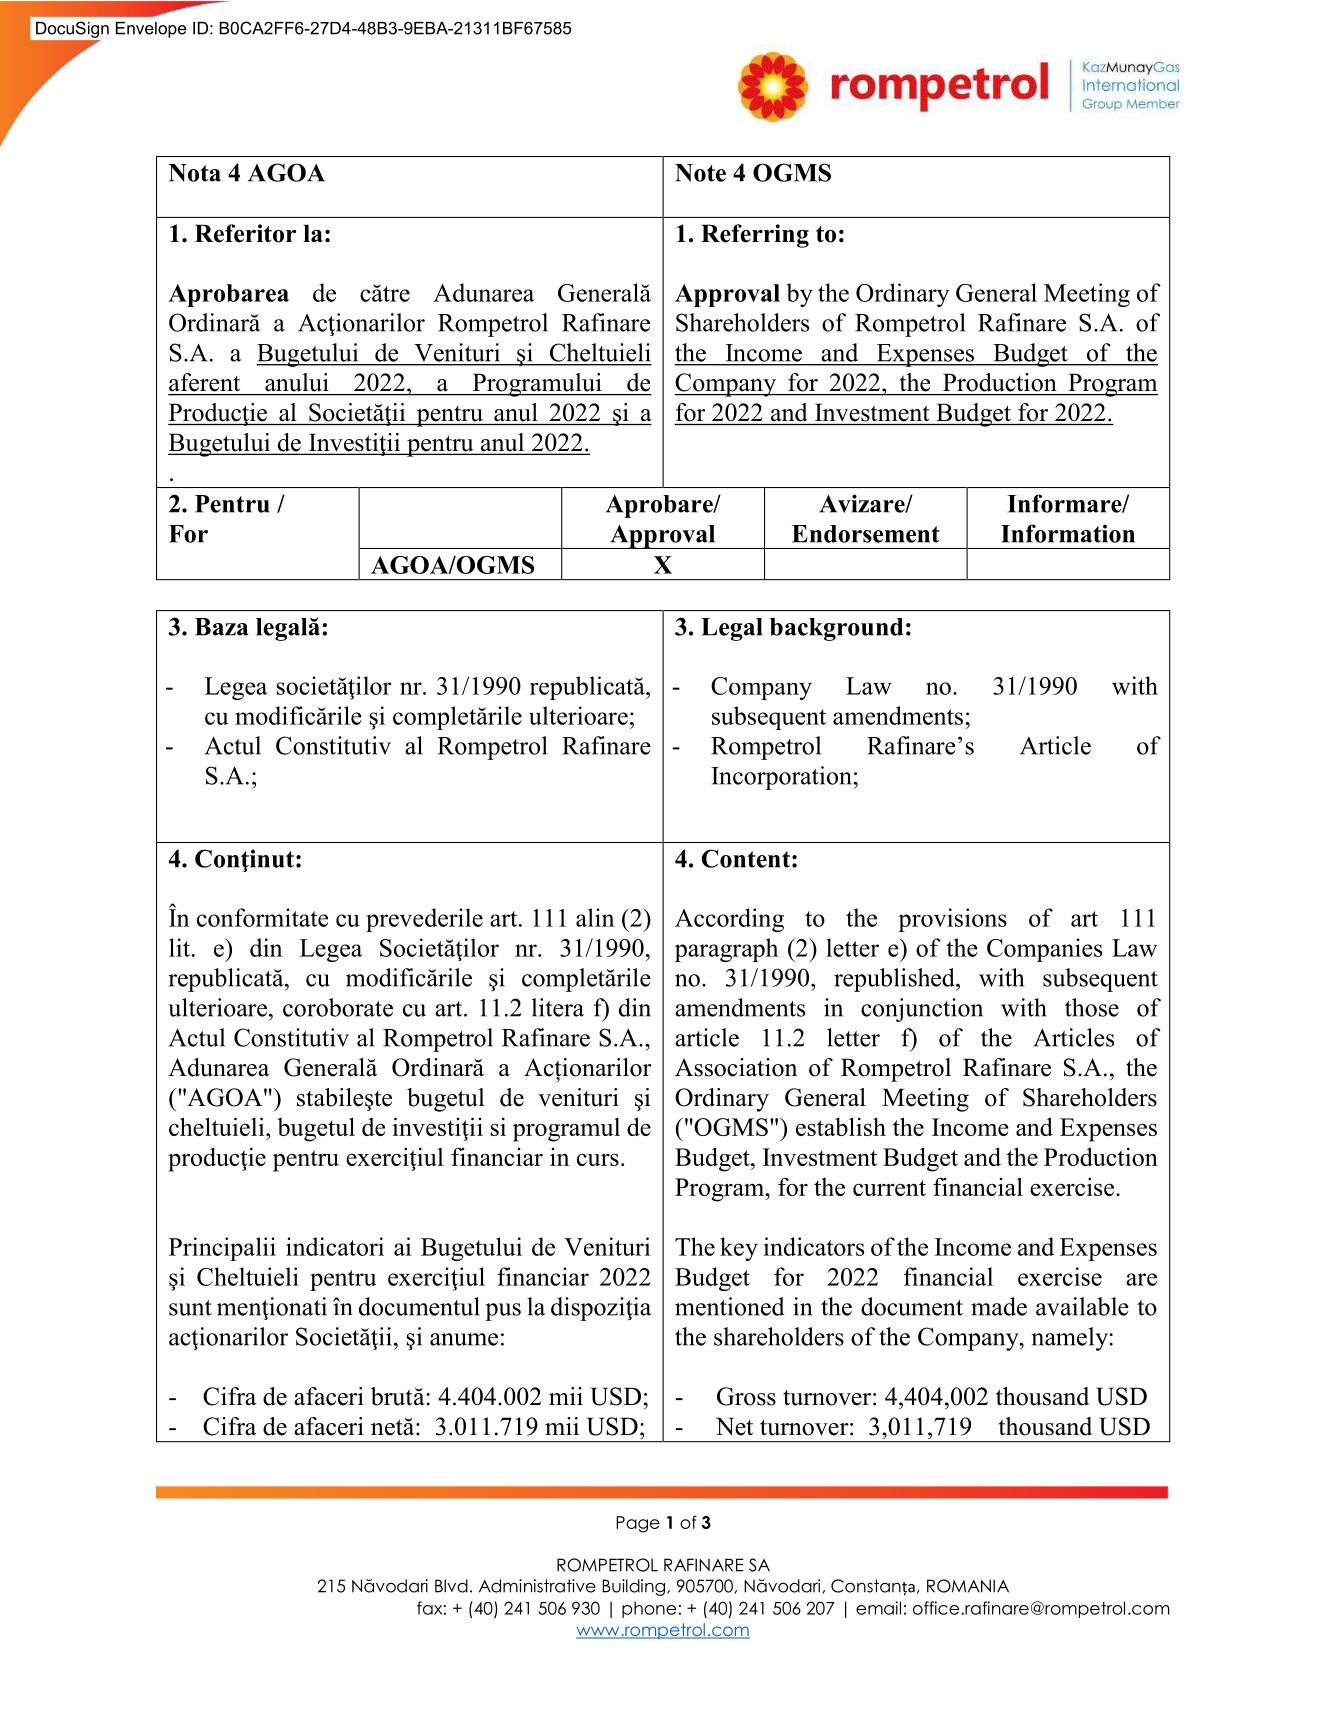 The image size is (1326, 1716). I want to click on mentioned, so click(729, 1306).
